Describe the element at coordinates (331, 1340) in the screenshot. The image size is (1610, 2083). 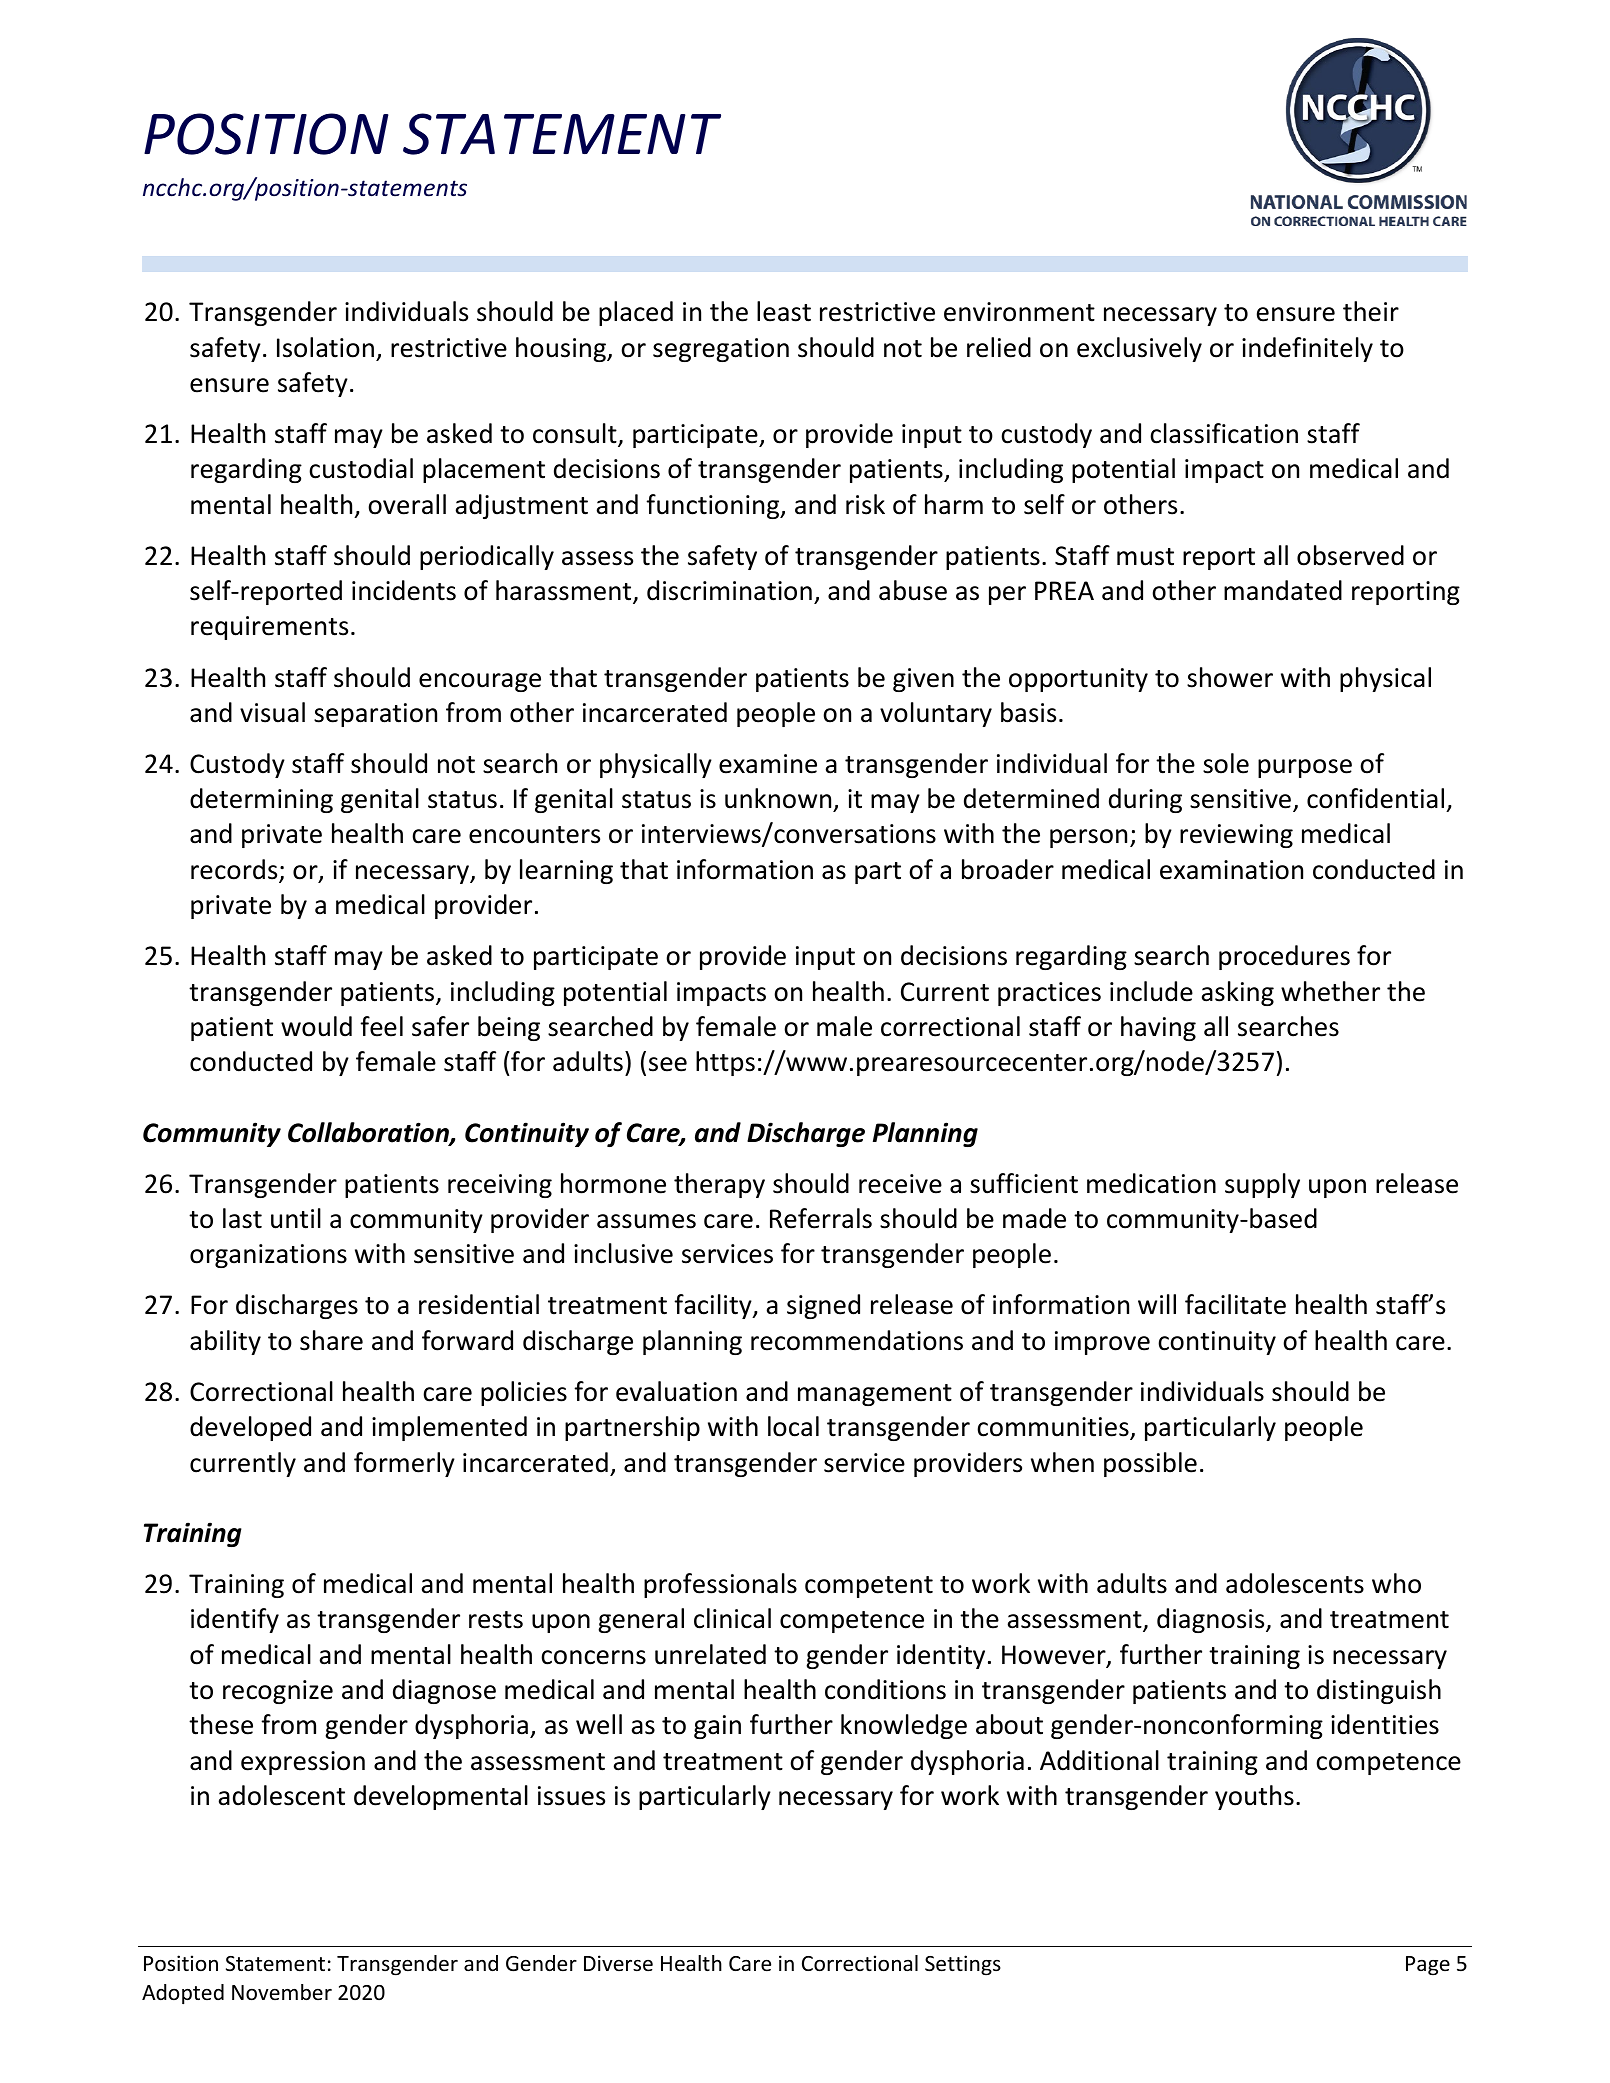
I see `share` at that location.
